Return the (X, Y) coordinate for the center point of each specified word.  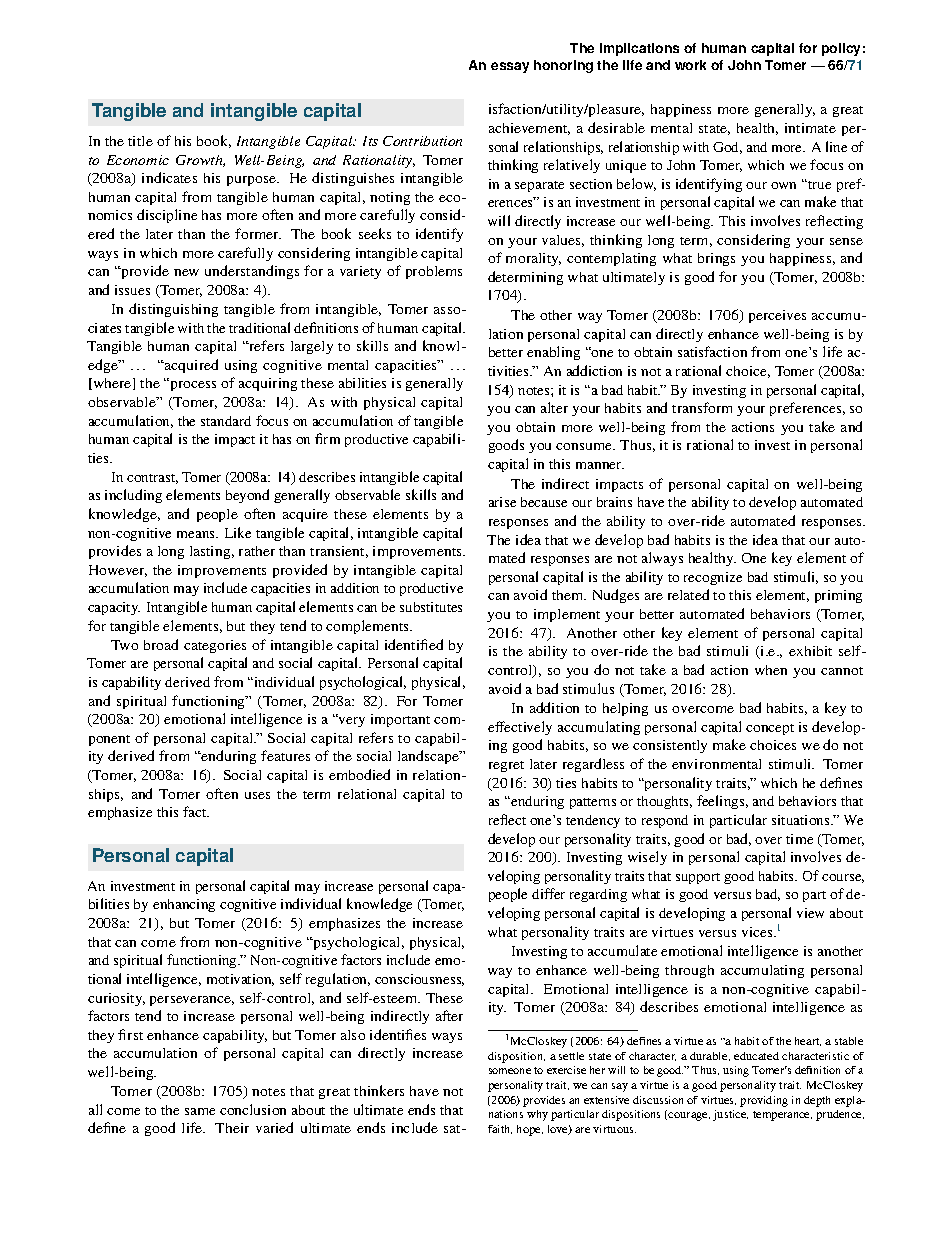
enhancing (184, 905)
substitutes (431, 607)
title (140, 141)
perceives (777, 316)
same (200, 1111)
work (690, 65)
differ (548, 893)
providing (764, 1101)
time (799, 839)
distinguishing (173, 310)
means (197, 534)
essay (510, 67)
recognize (713, 578)
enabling (553, 353)
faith (500, 1129)
